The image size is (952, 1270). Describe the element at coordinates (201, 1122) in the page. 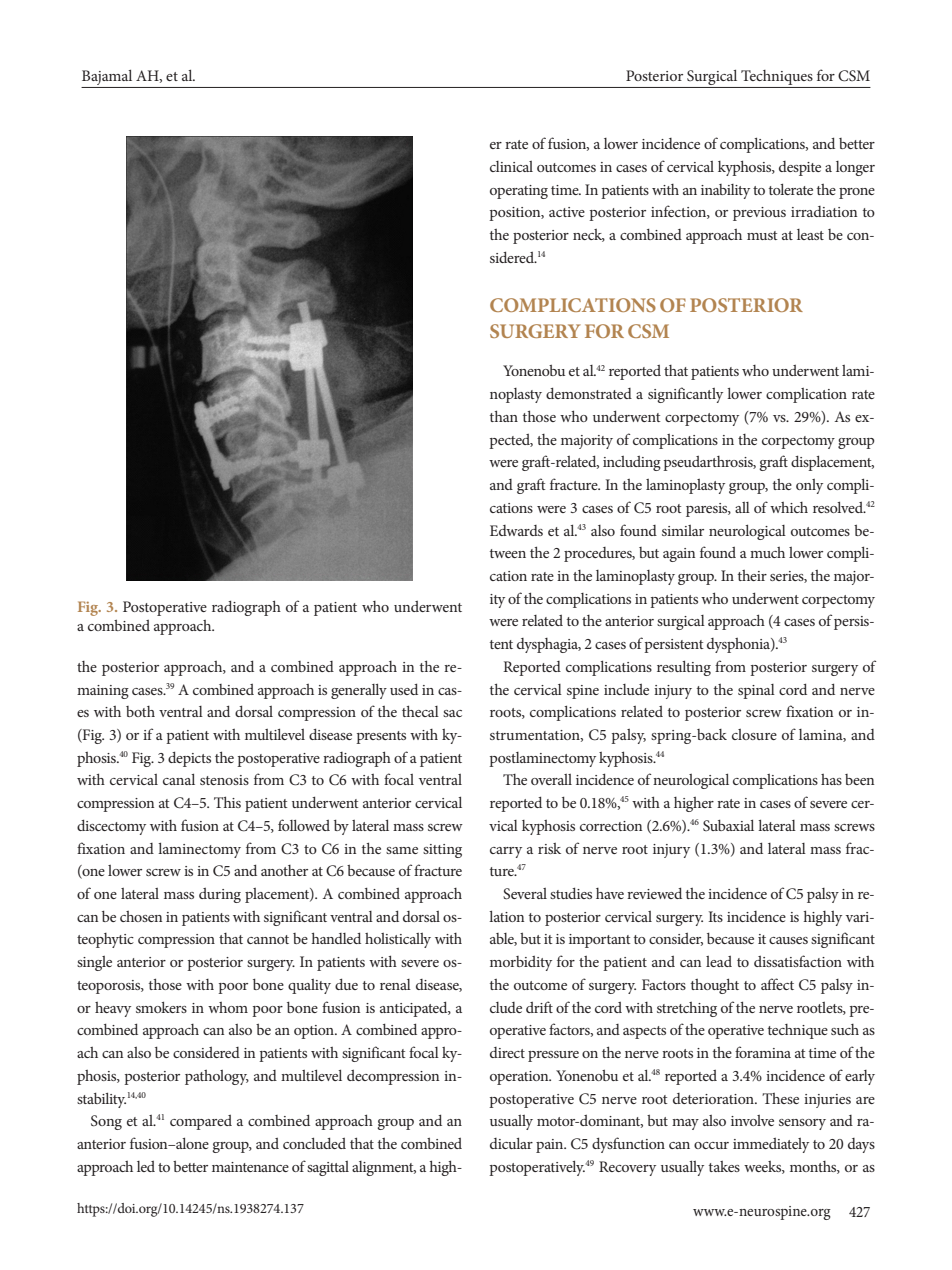

I see `compared` at that location.
